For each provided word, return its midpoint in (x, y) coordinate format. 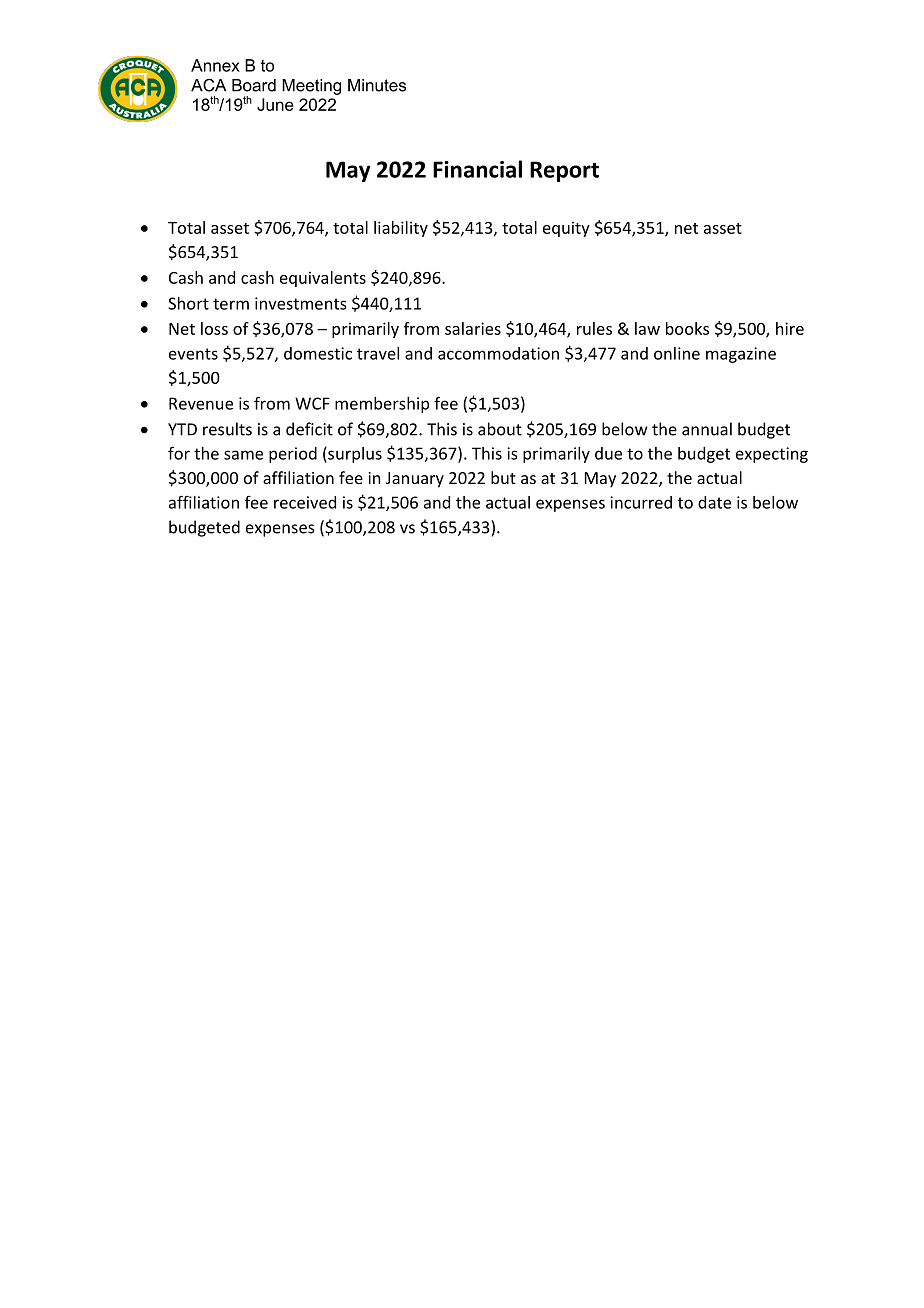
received (305, 502)
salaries (473, 328)
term (231, 304)
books (687, 328)
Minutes (377, 85)
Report (564, 171)
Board (254, 85)
